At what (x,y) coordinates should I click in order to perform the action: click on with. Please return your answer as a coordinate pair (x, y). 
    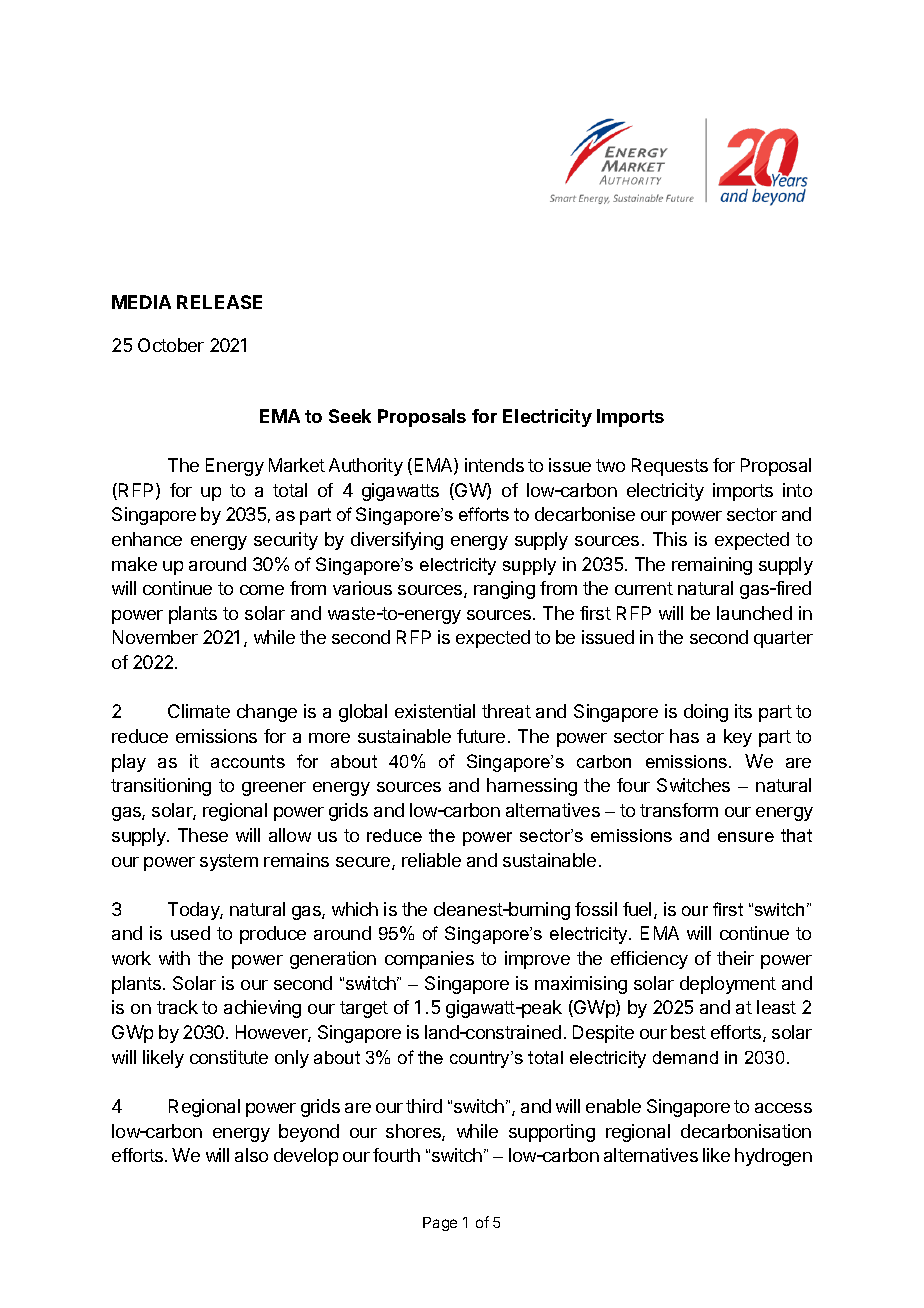
    Looking at the image, I should click on (174, 958).
